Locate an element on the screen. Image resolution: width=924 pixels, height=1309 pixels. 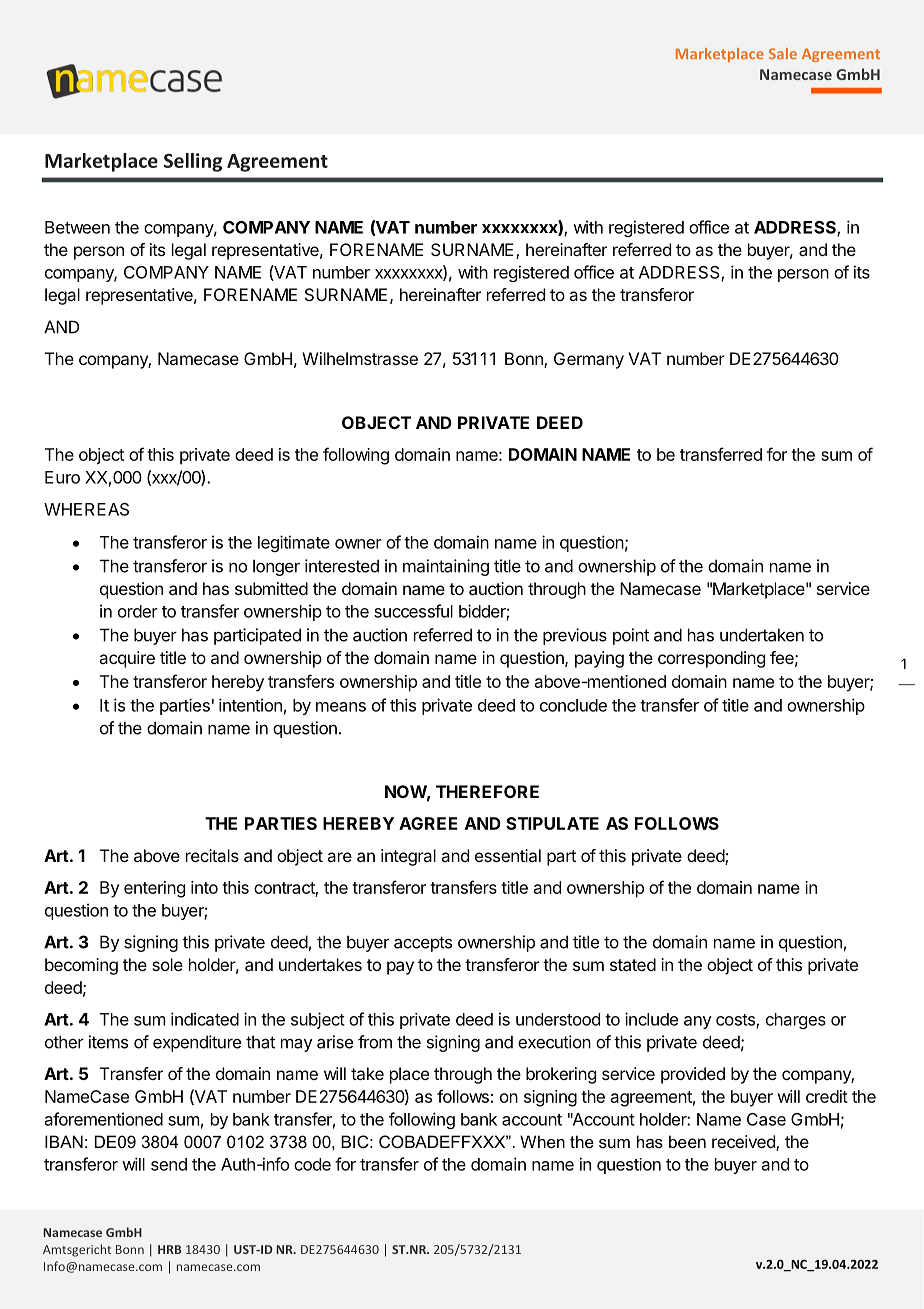
Sale is located at coordinates (783, 53).
